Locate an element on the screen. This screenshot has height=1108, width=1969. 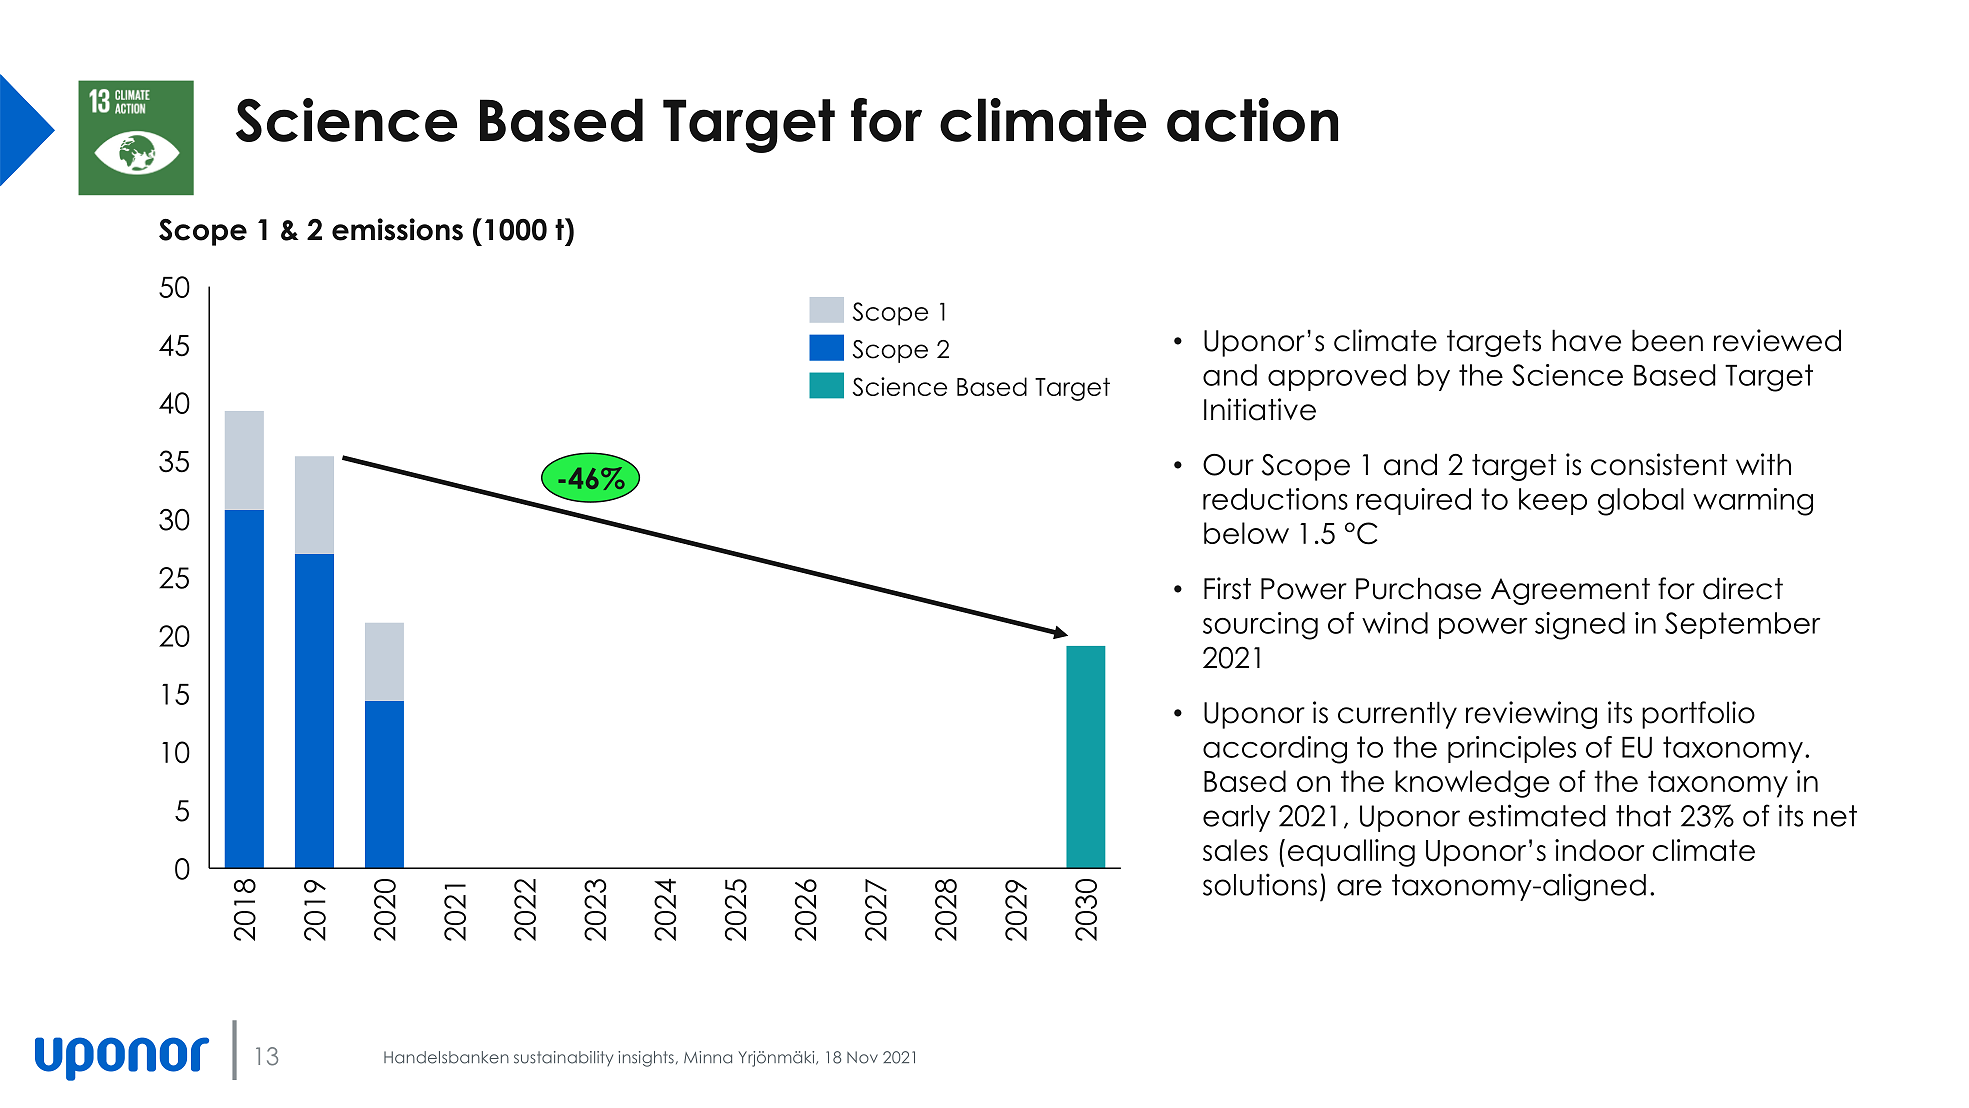
portfolio is located at coordinates (1698, 715).
